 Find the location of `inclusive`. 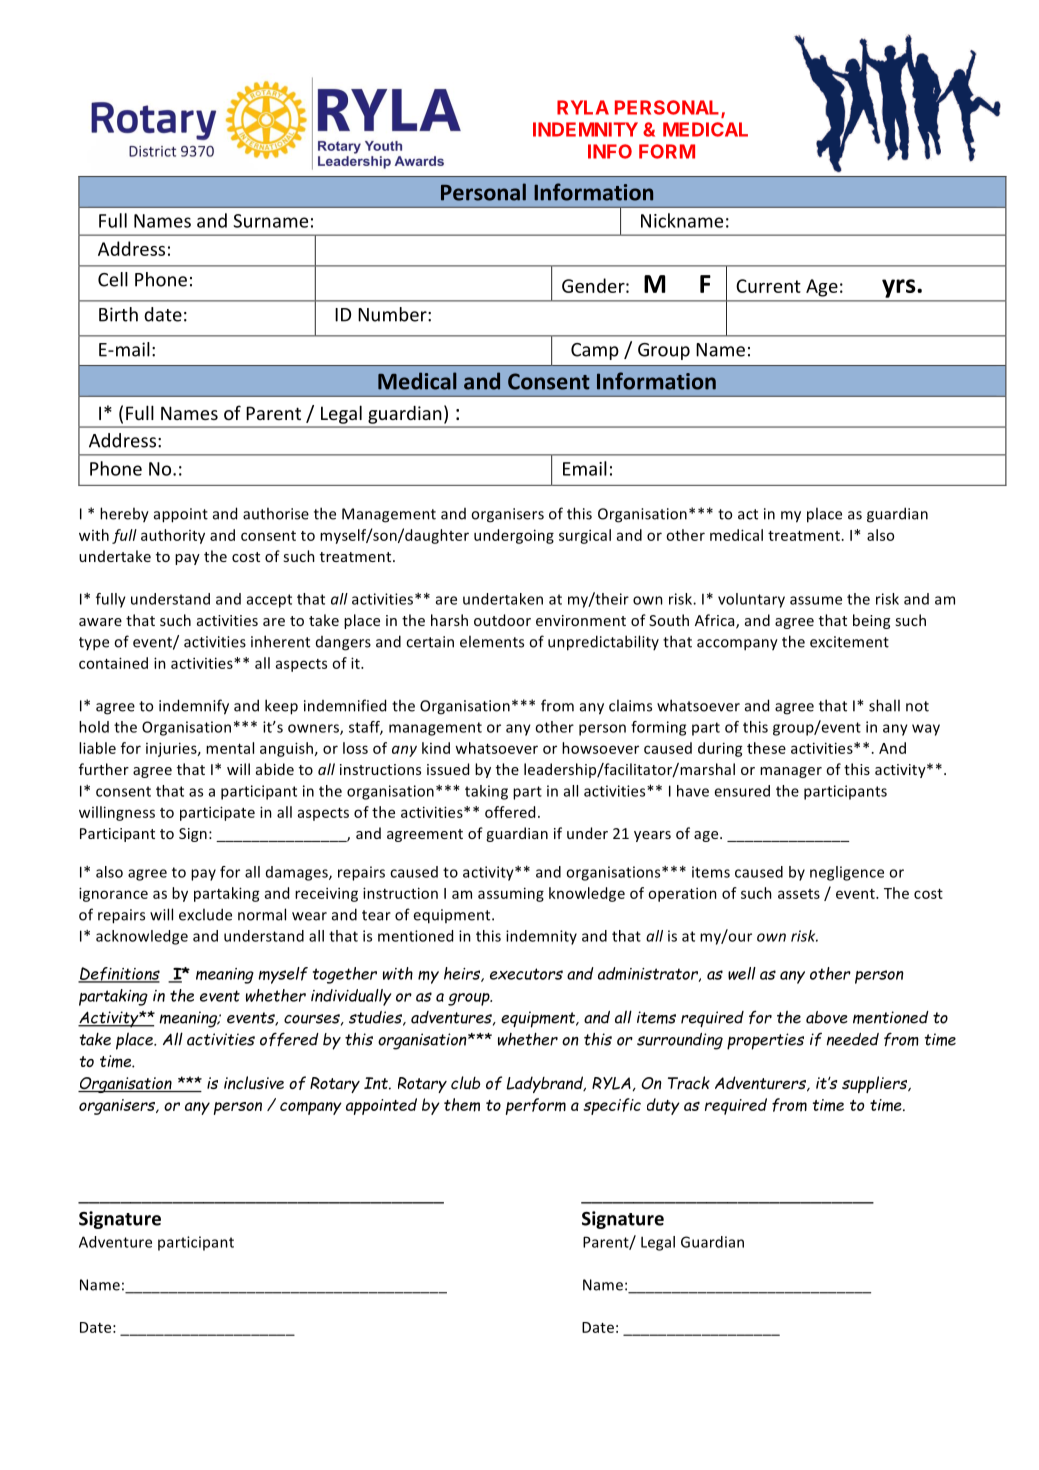

inclusive is located at coordinates (254, 1083).
